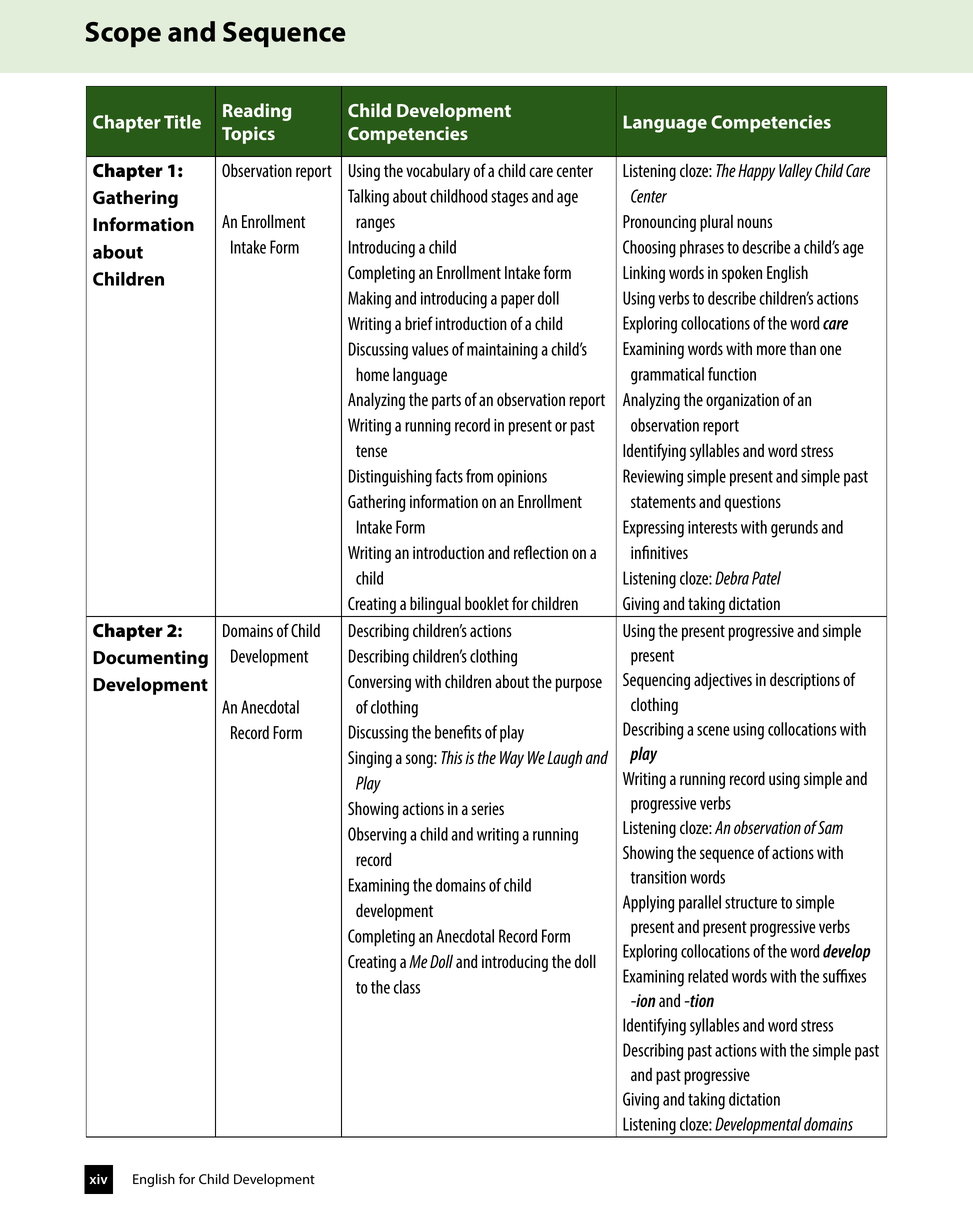 The width and height of the screenshot is (973, 1232). I want to click on parts, so click(446, 402).
